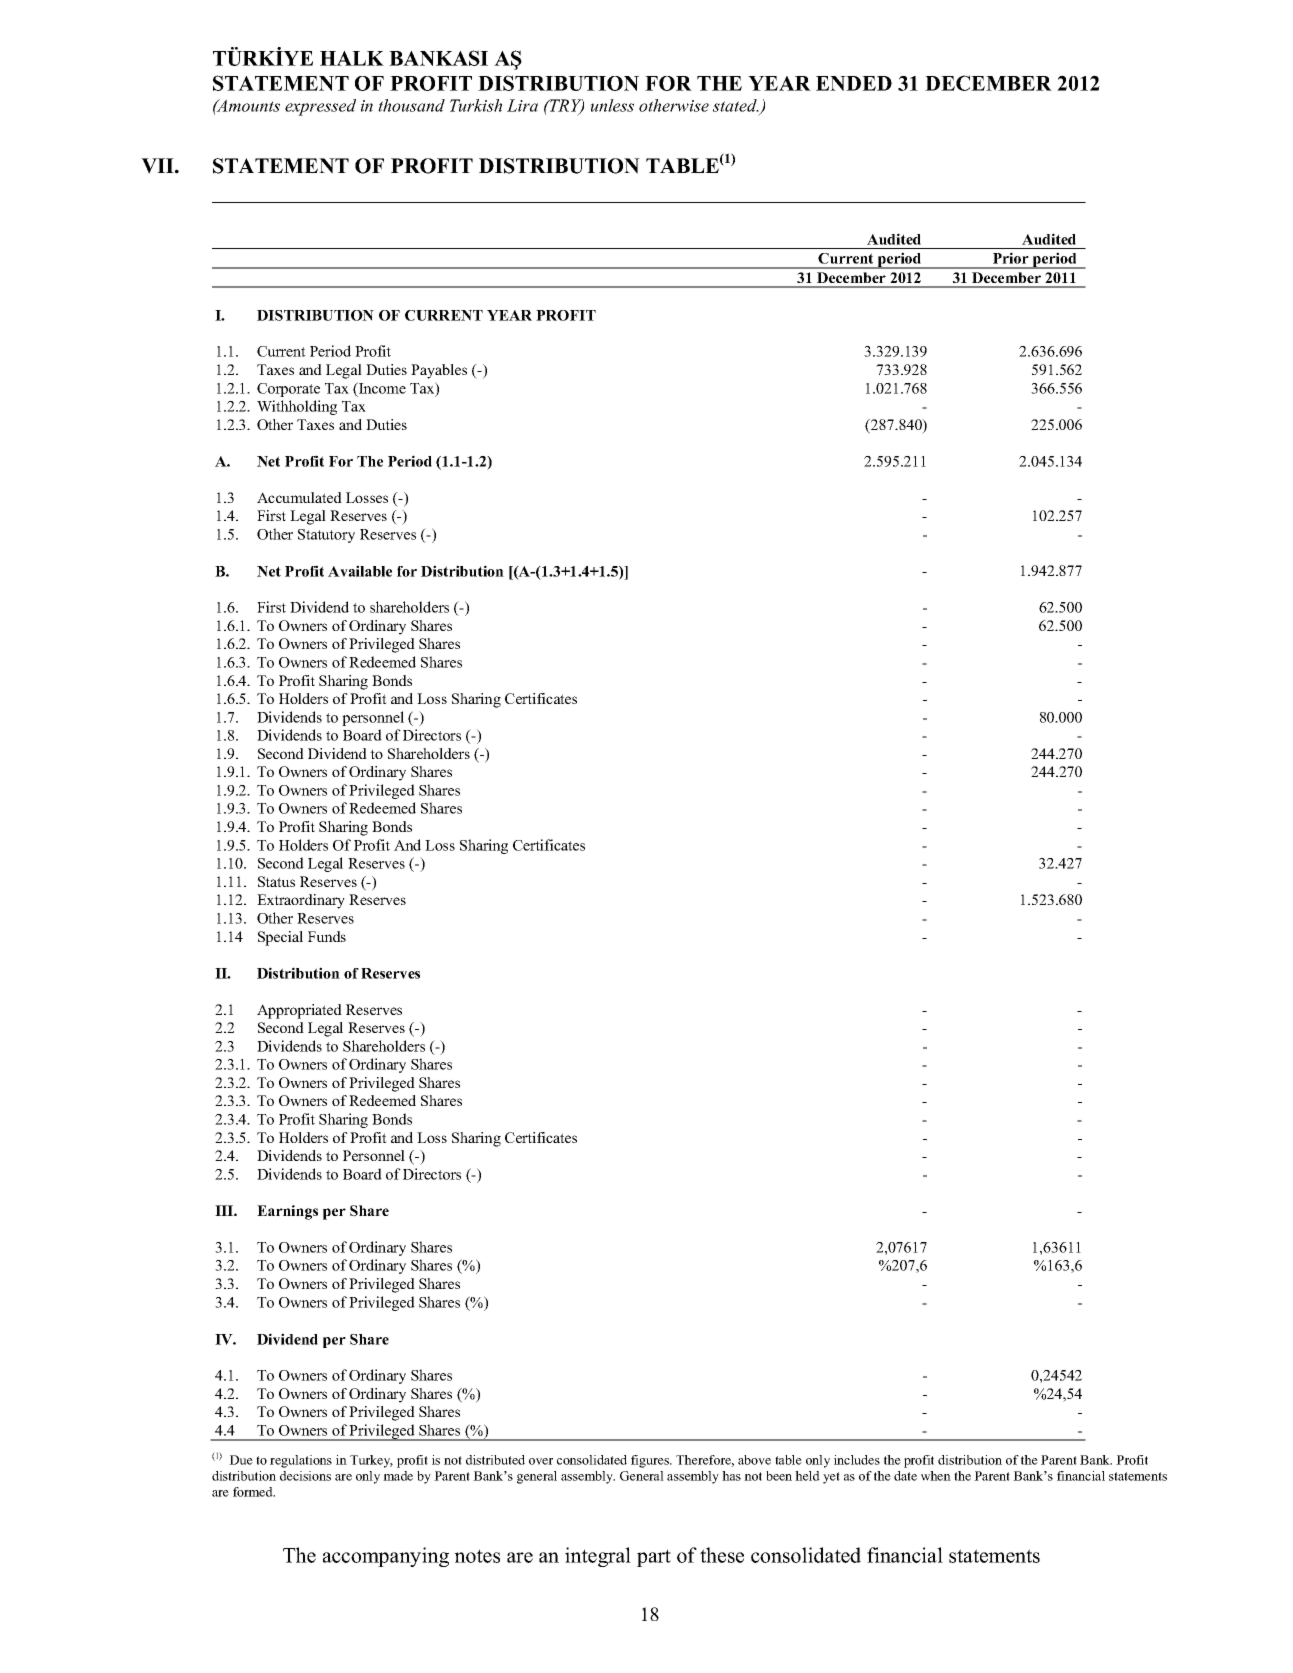 The image size is (1293, 1673). I want to click on Accumulated, so click(299, 497).
